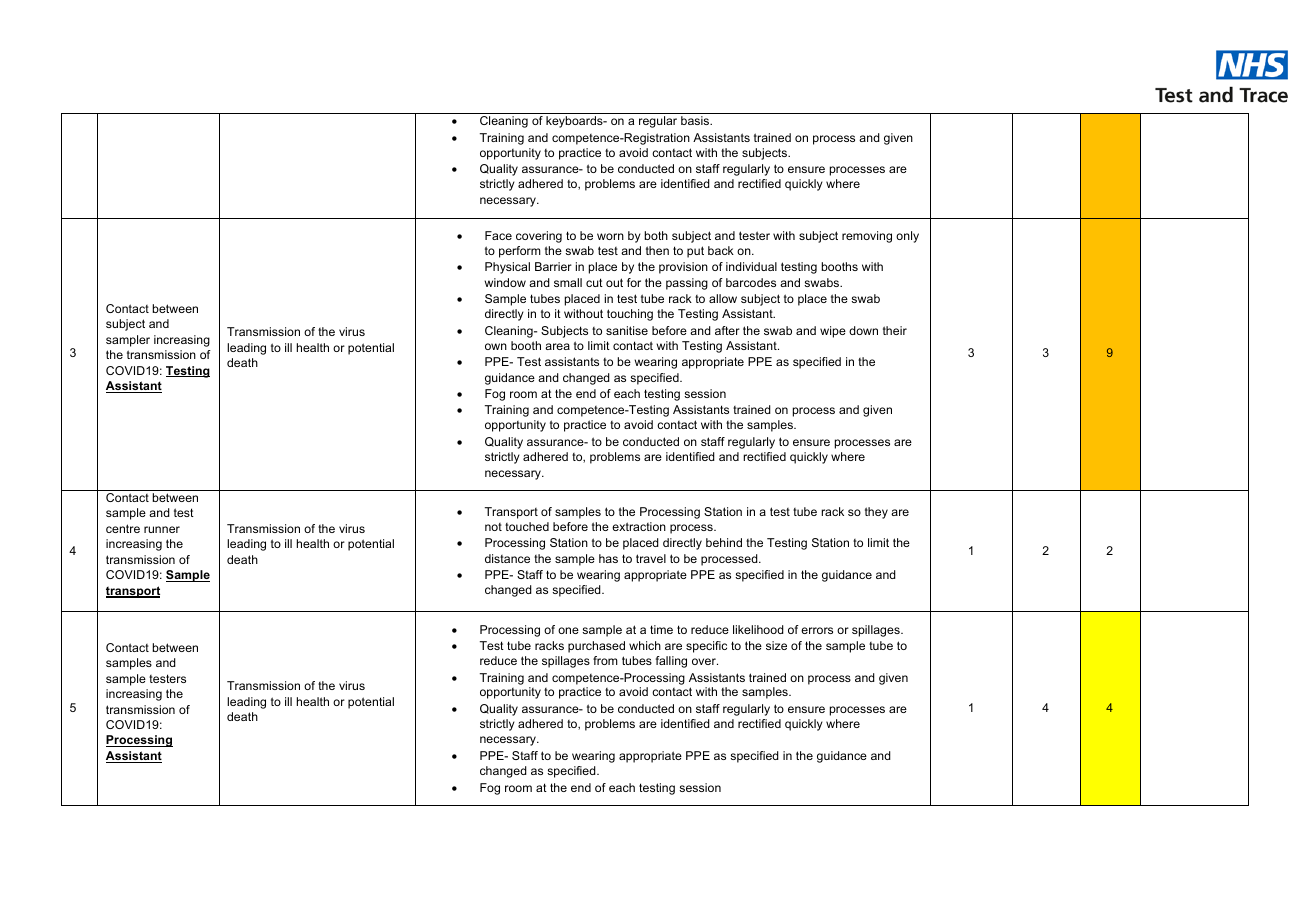 This screenshot has height=924, width=1308. What do you see at coordinates (520, 252) in the screenshot?
I see `perform` at bounding box center [520, 252].
